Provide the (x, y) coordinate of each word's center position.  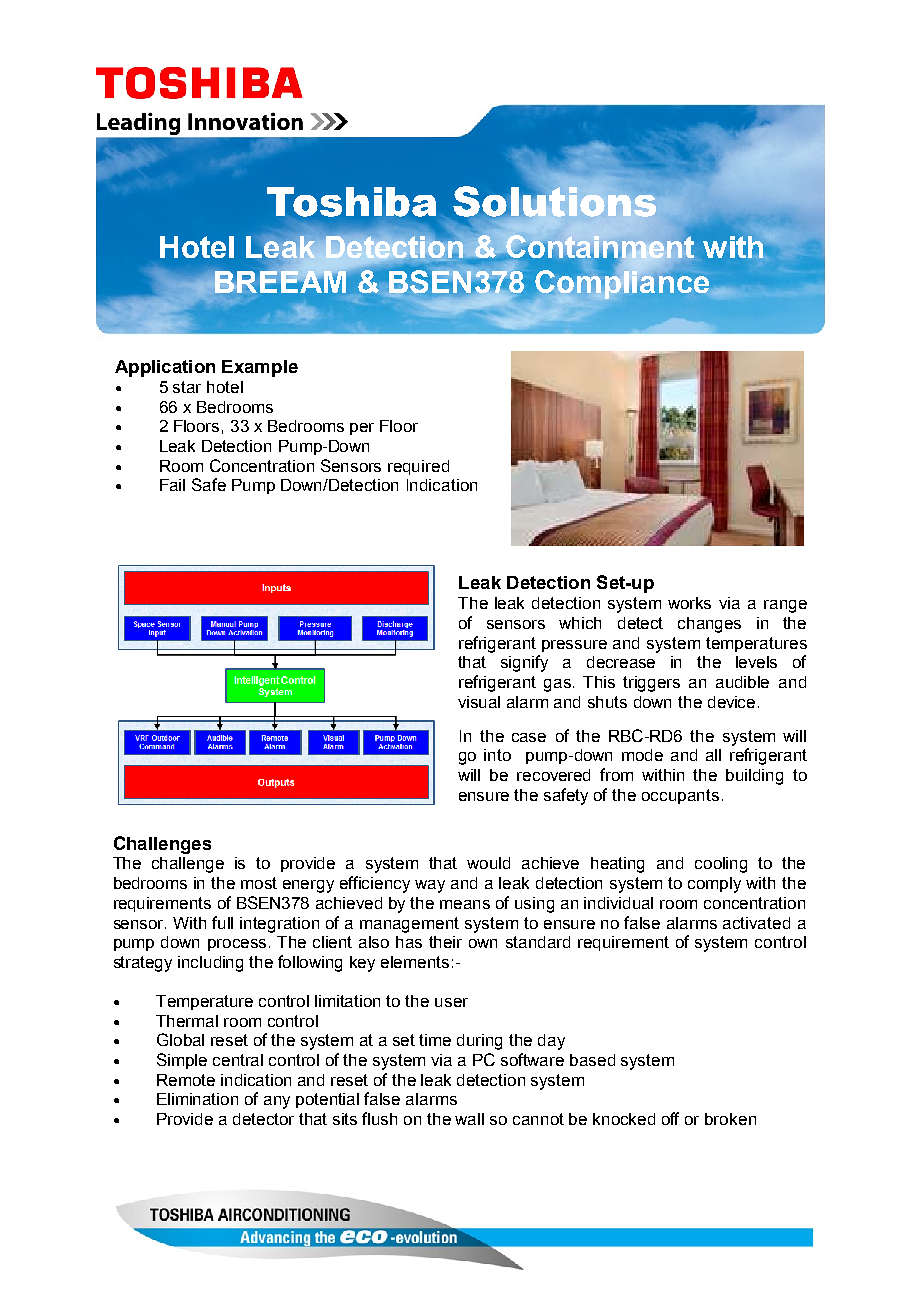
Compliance (622, 285)
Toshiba (351, 202)
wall (469, 1119)
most (259, 883)
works (689, 603)
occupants (680, 796)
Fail (172, 485)
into (497, 755)
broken (730, 1119)
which (580, 623)
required (418, 467)
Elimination (197, 1099)
